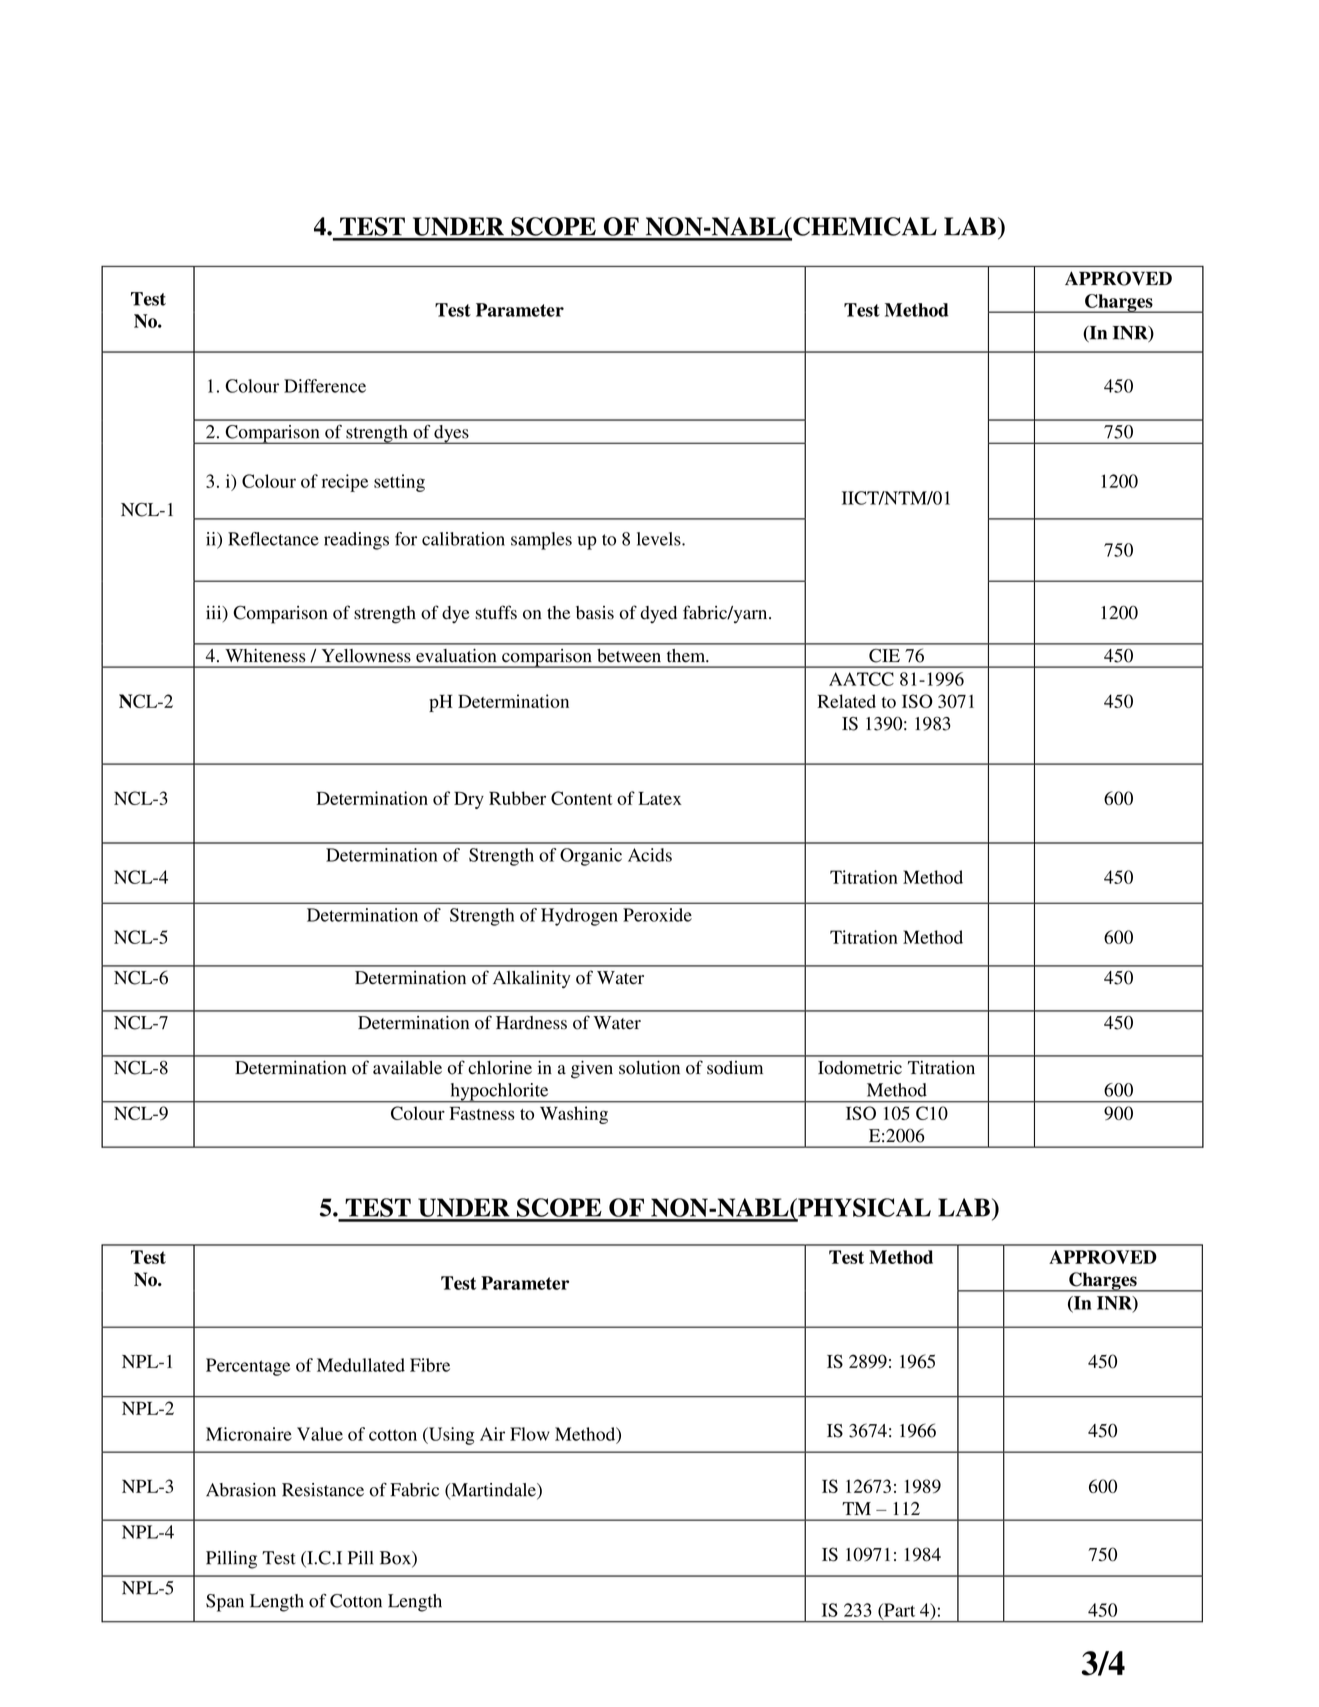 The height and width of the document is (1707, 1319). I want to click on dyes, so click(451, 434).
